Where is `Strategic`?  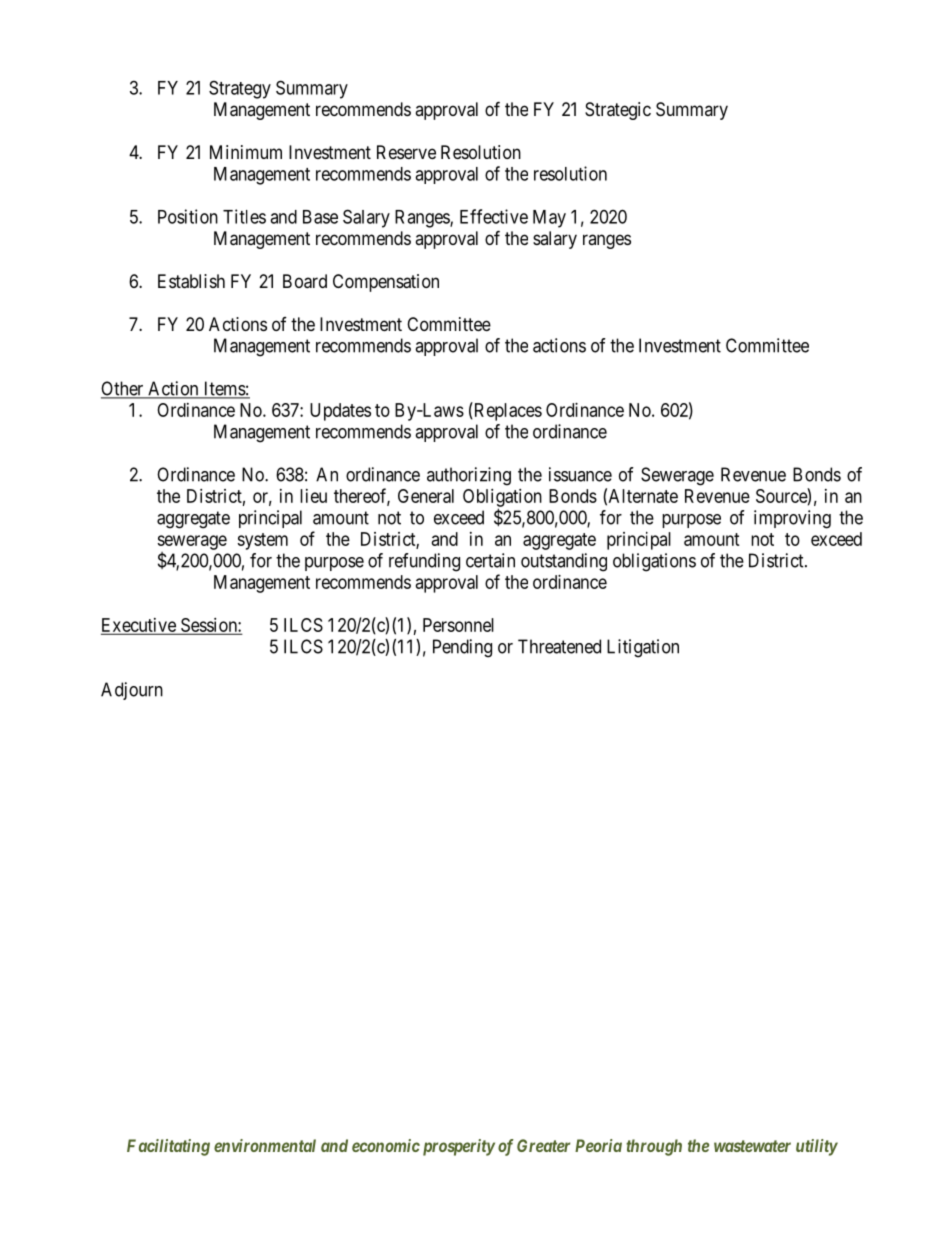 Strategic is located at coordinates (618, 111).
